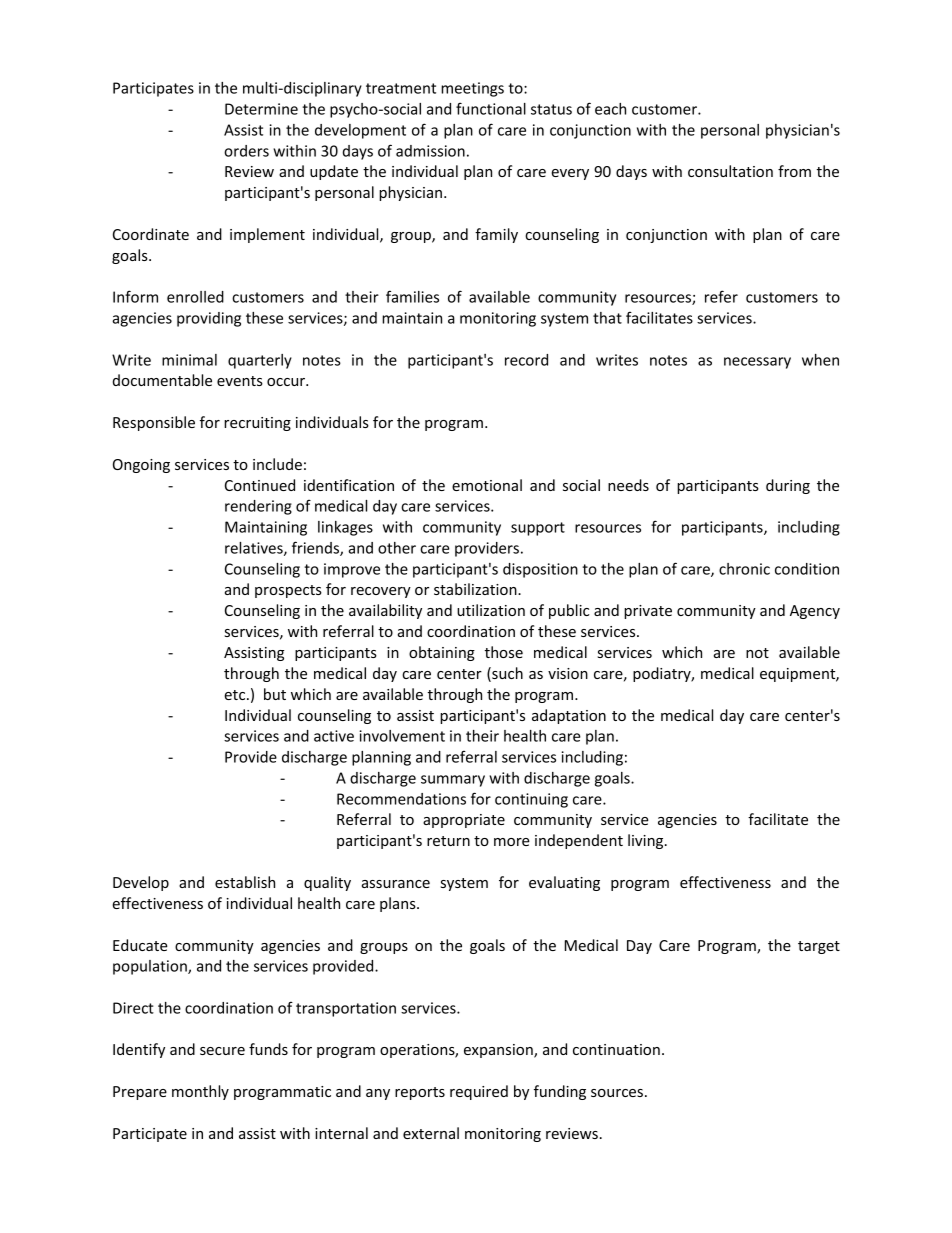  I want to click on recruiting, so click(257, 424).
